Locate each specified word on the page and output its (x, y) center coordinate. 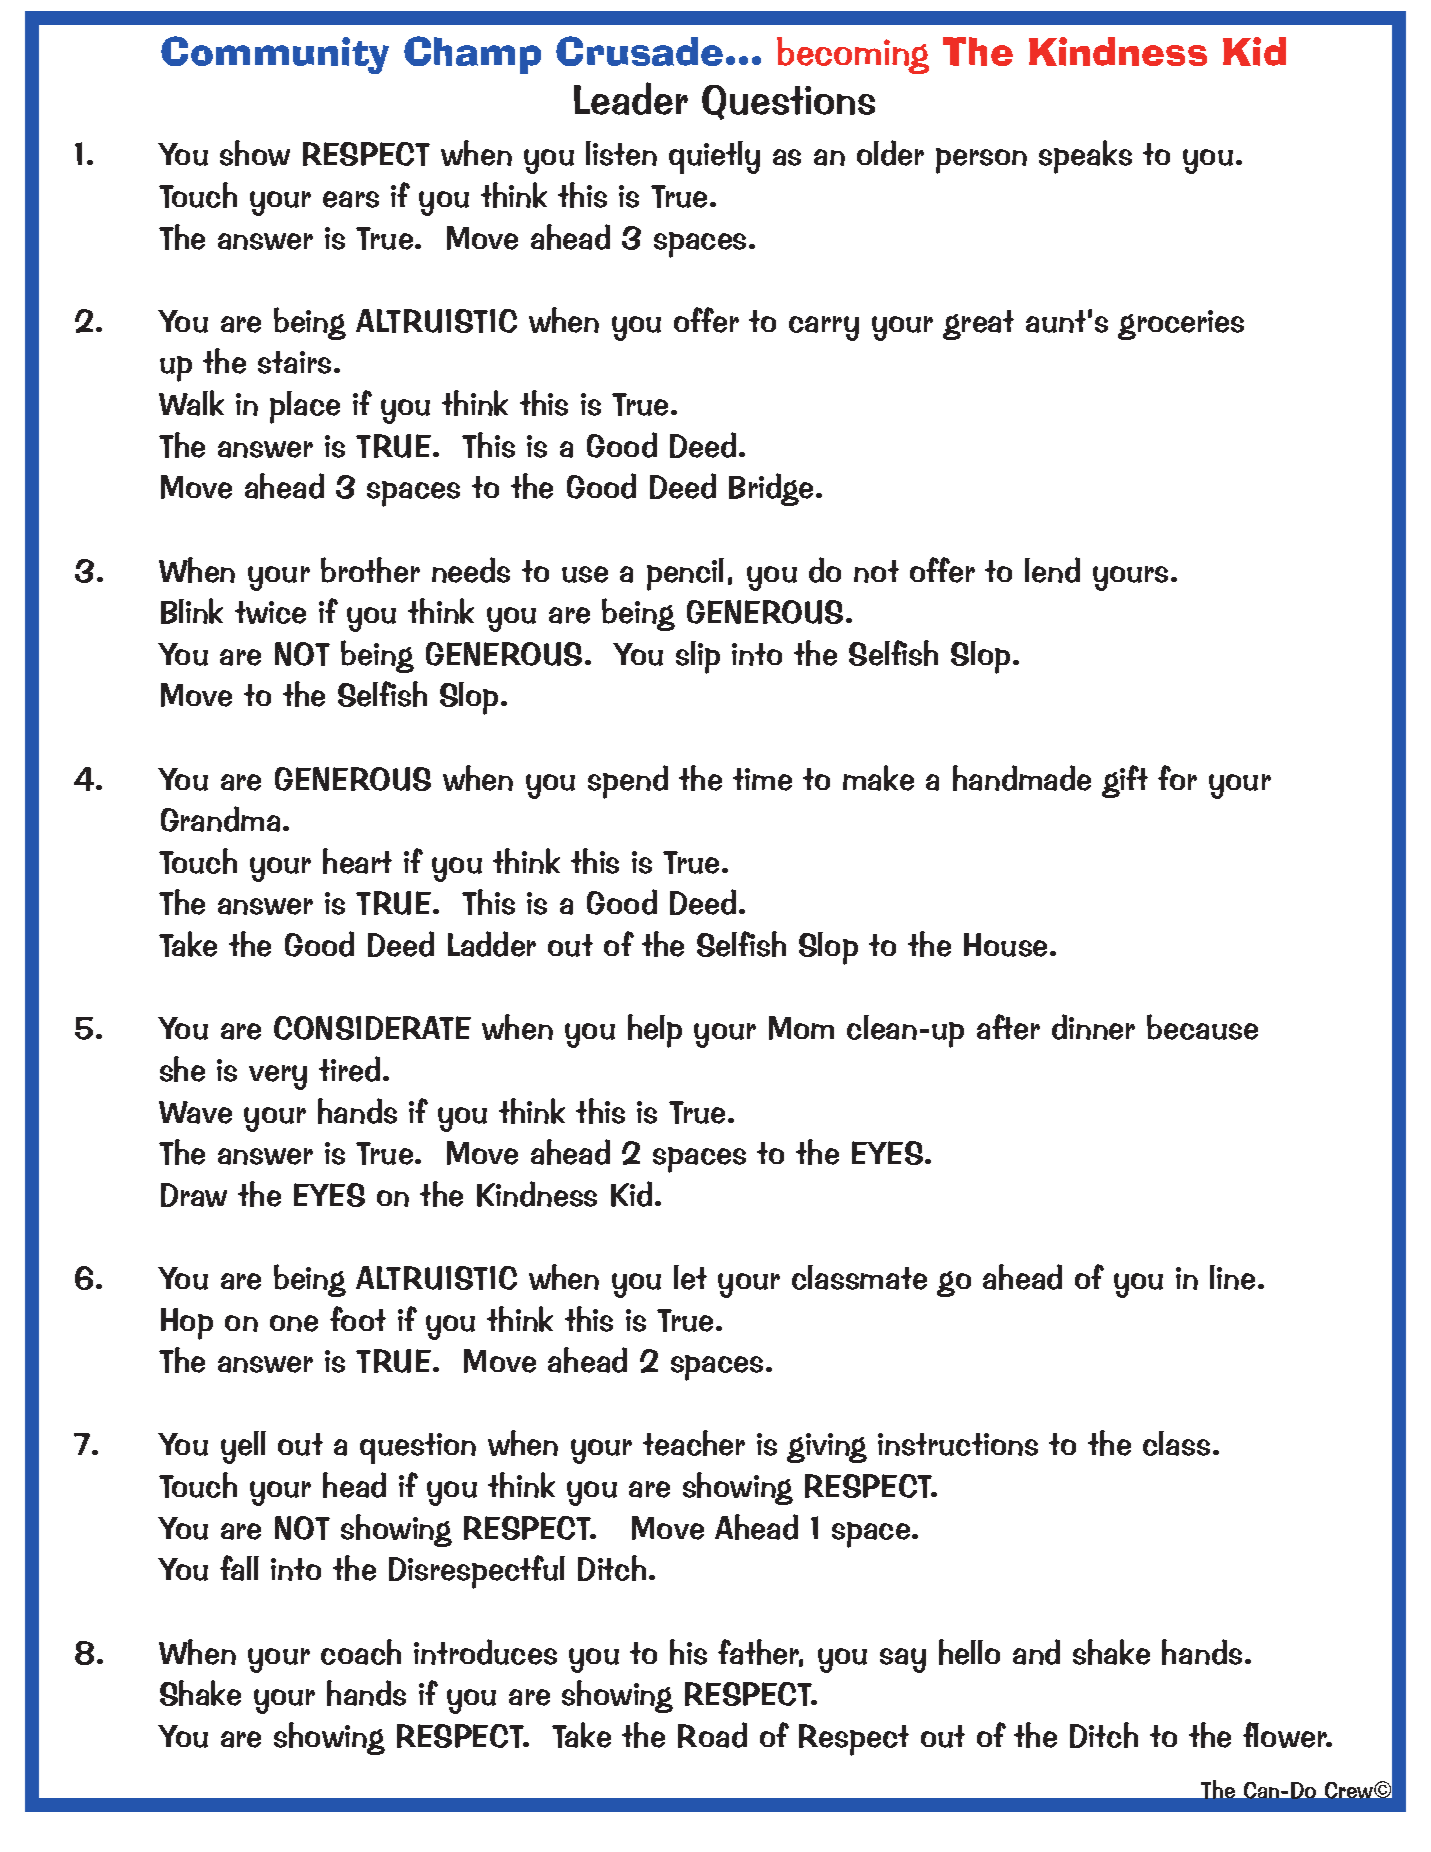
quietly (714, 157)
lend (1052, 570)
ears (351, 199)
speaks (1085, 157)
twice (270, 612)
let (690, 1277)
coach (361, 1652)
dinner (1093, 1027)
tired (349, 1069)
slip (698, 657)
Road (712, 1735)
